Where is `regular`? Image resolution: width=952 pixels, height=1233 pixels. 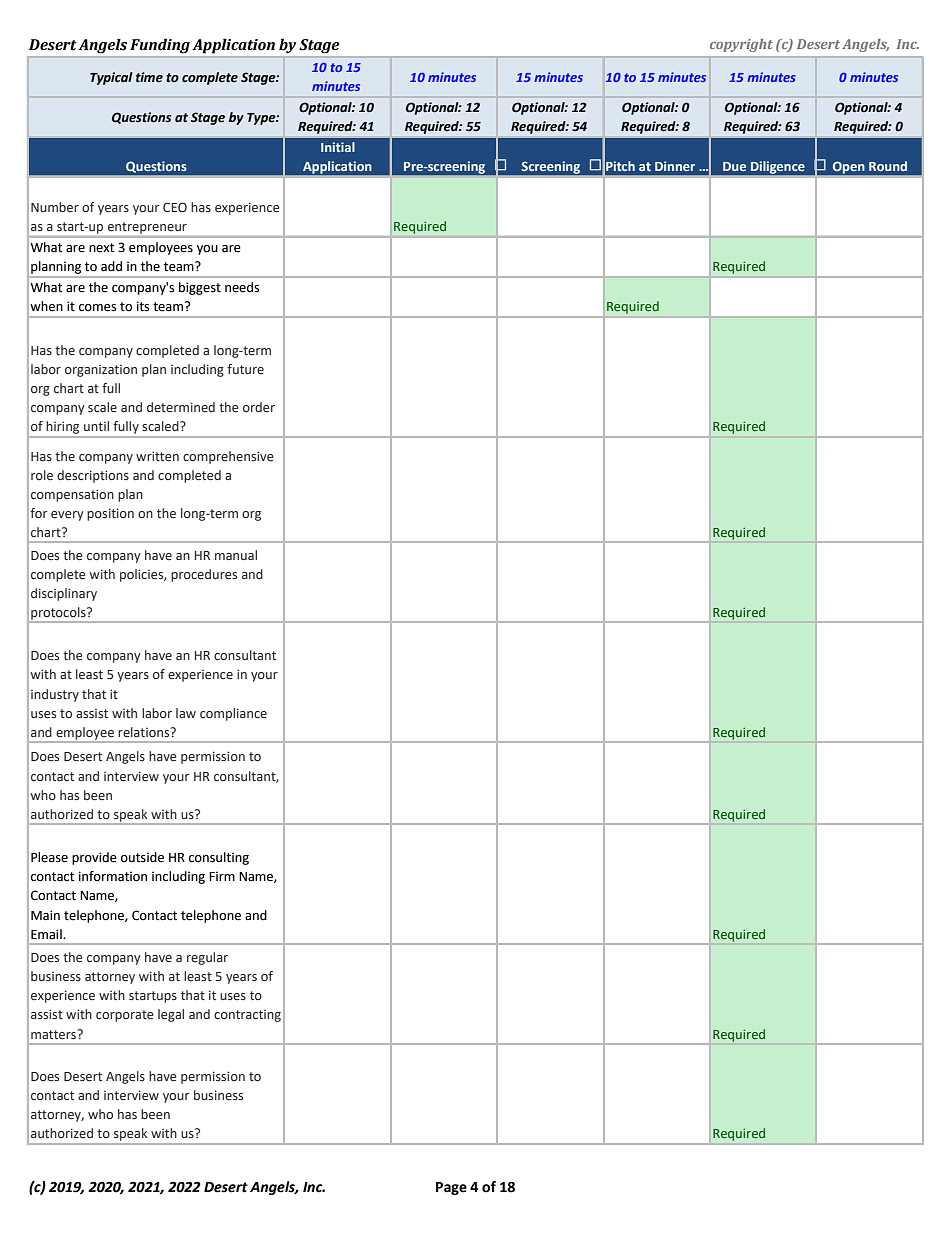
regular is located at coordinates (207, 958).
